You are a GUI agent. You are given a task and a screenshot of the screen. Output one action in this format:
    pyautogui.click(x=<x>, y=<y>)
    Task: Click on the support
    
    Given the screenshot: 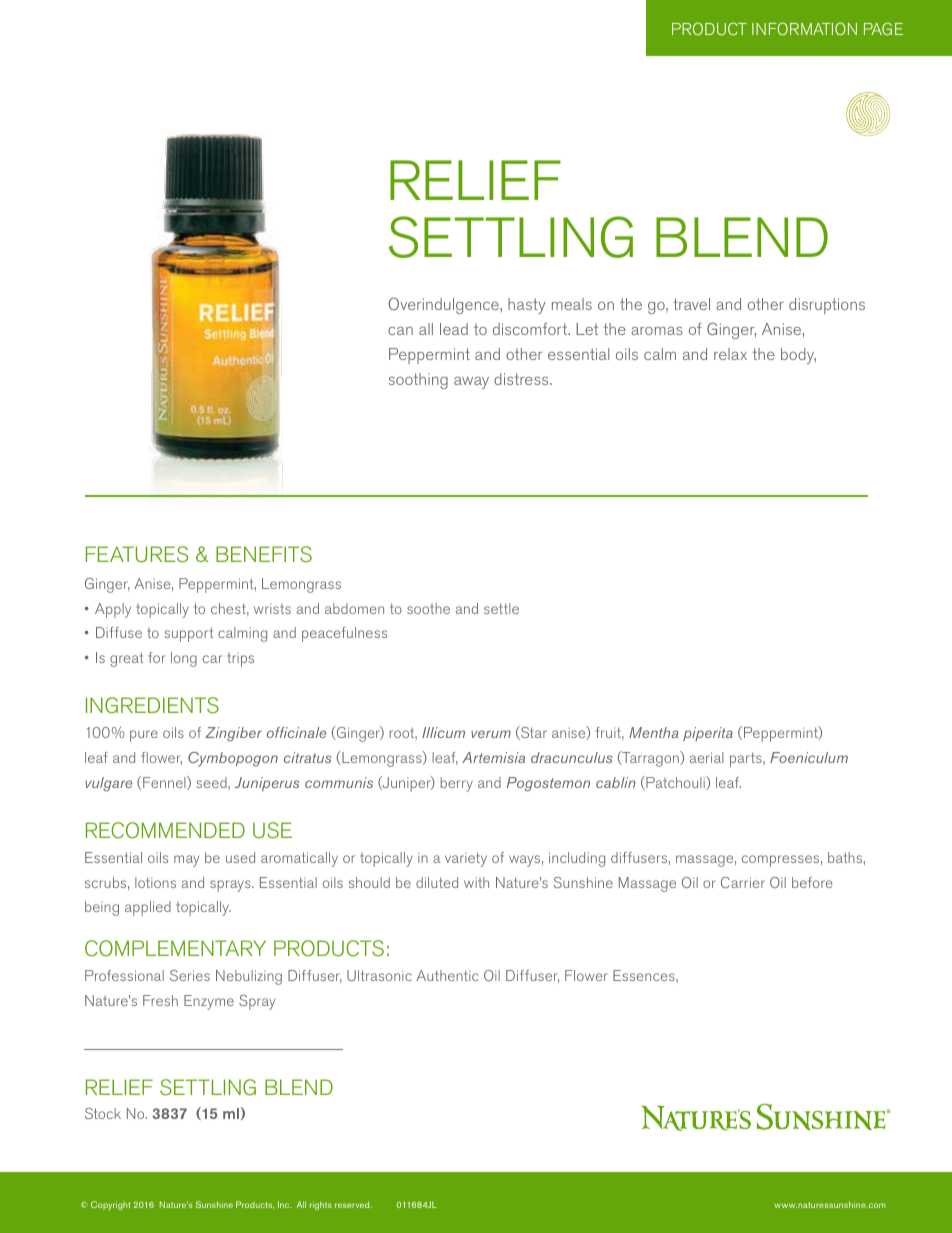 What is the action you would take?
    pyautogui.click(x=188, y=634)
